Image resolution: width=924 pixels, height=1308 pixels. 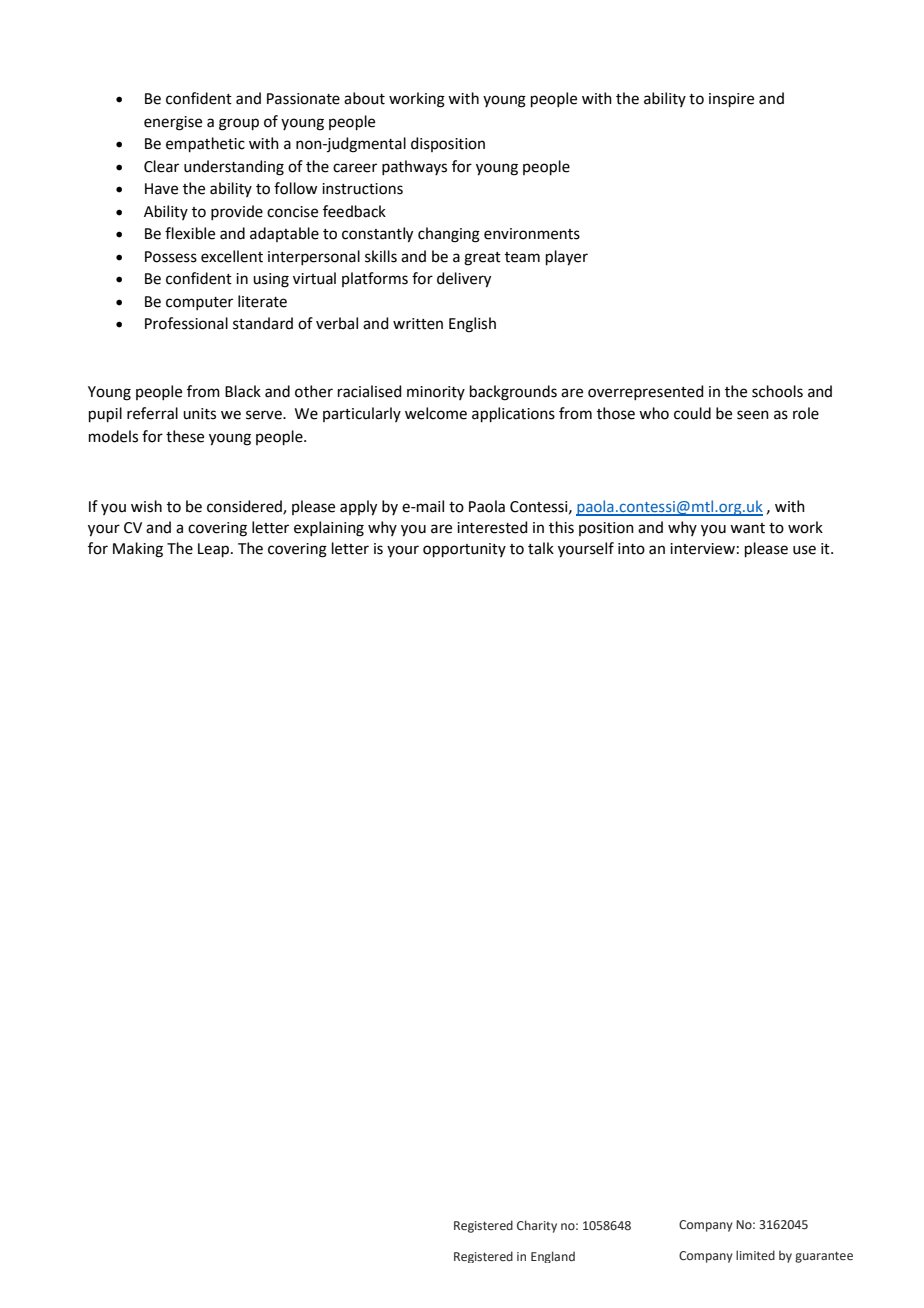 What do you see at coordinates (464, 550) in the screenshot?
I see `opportunity` at bounding box center [464, 550].
